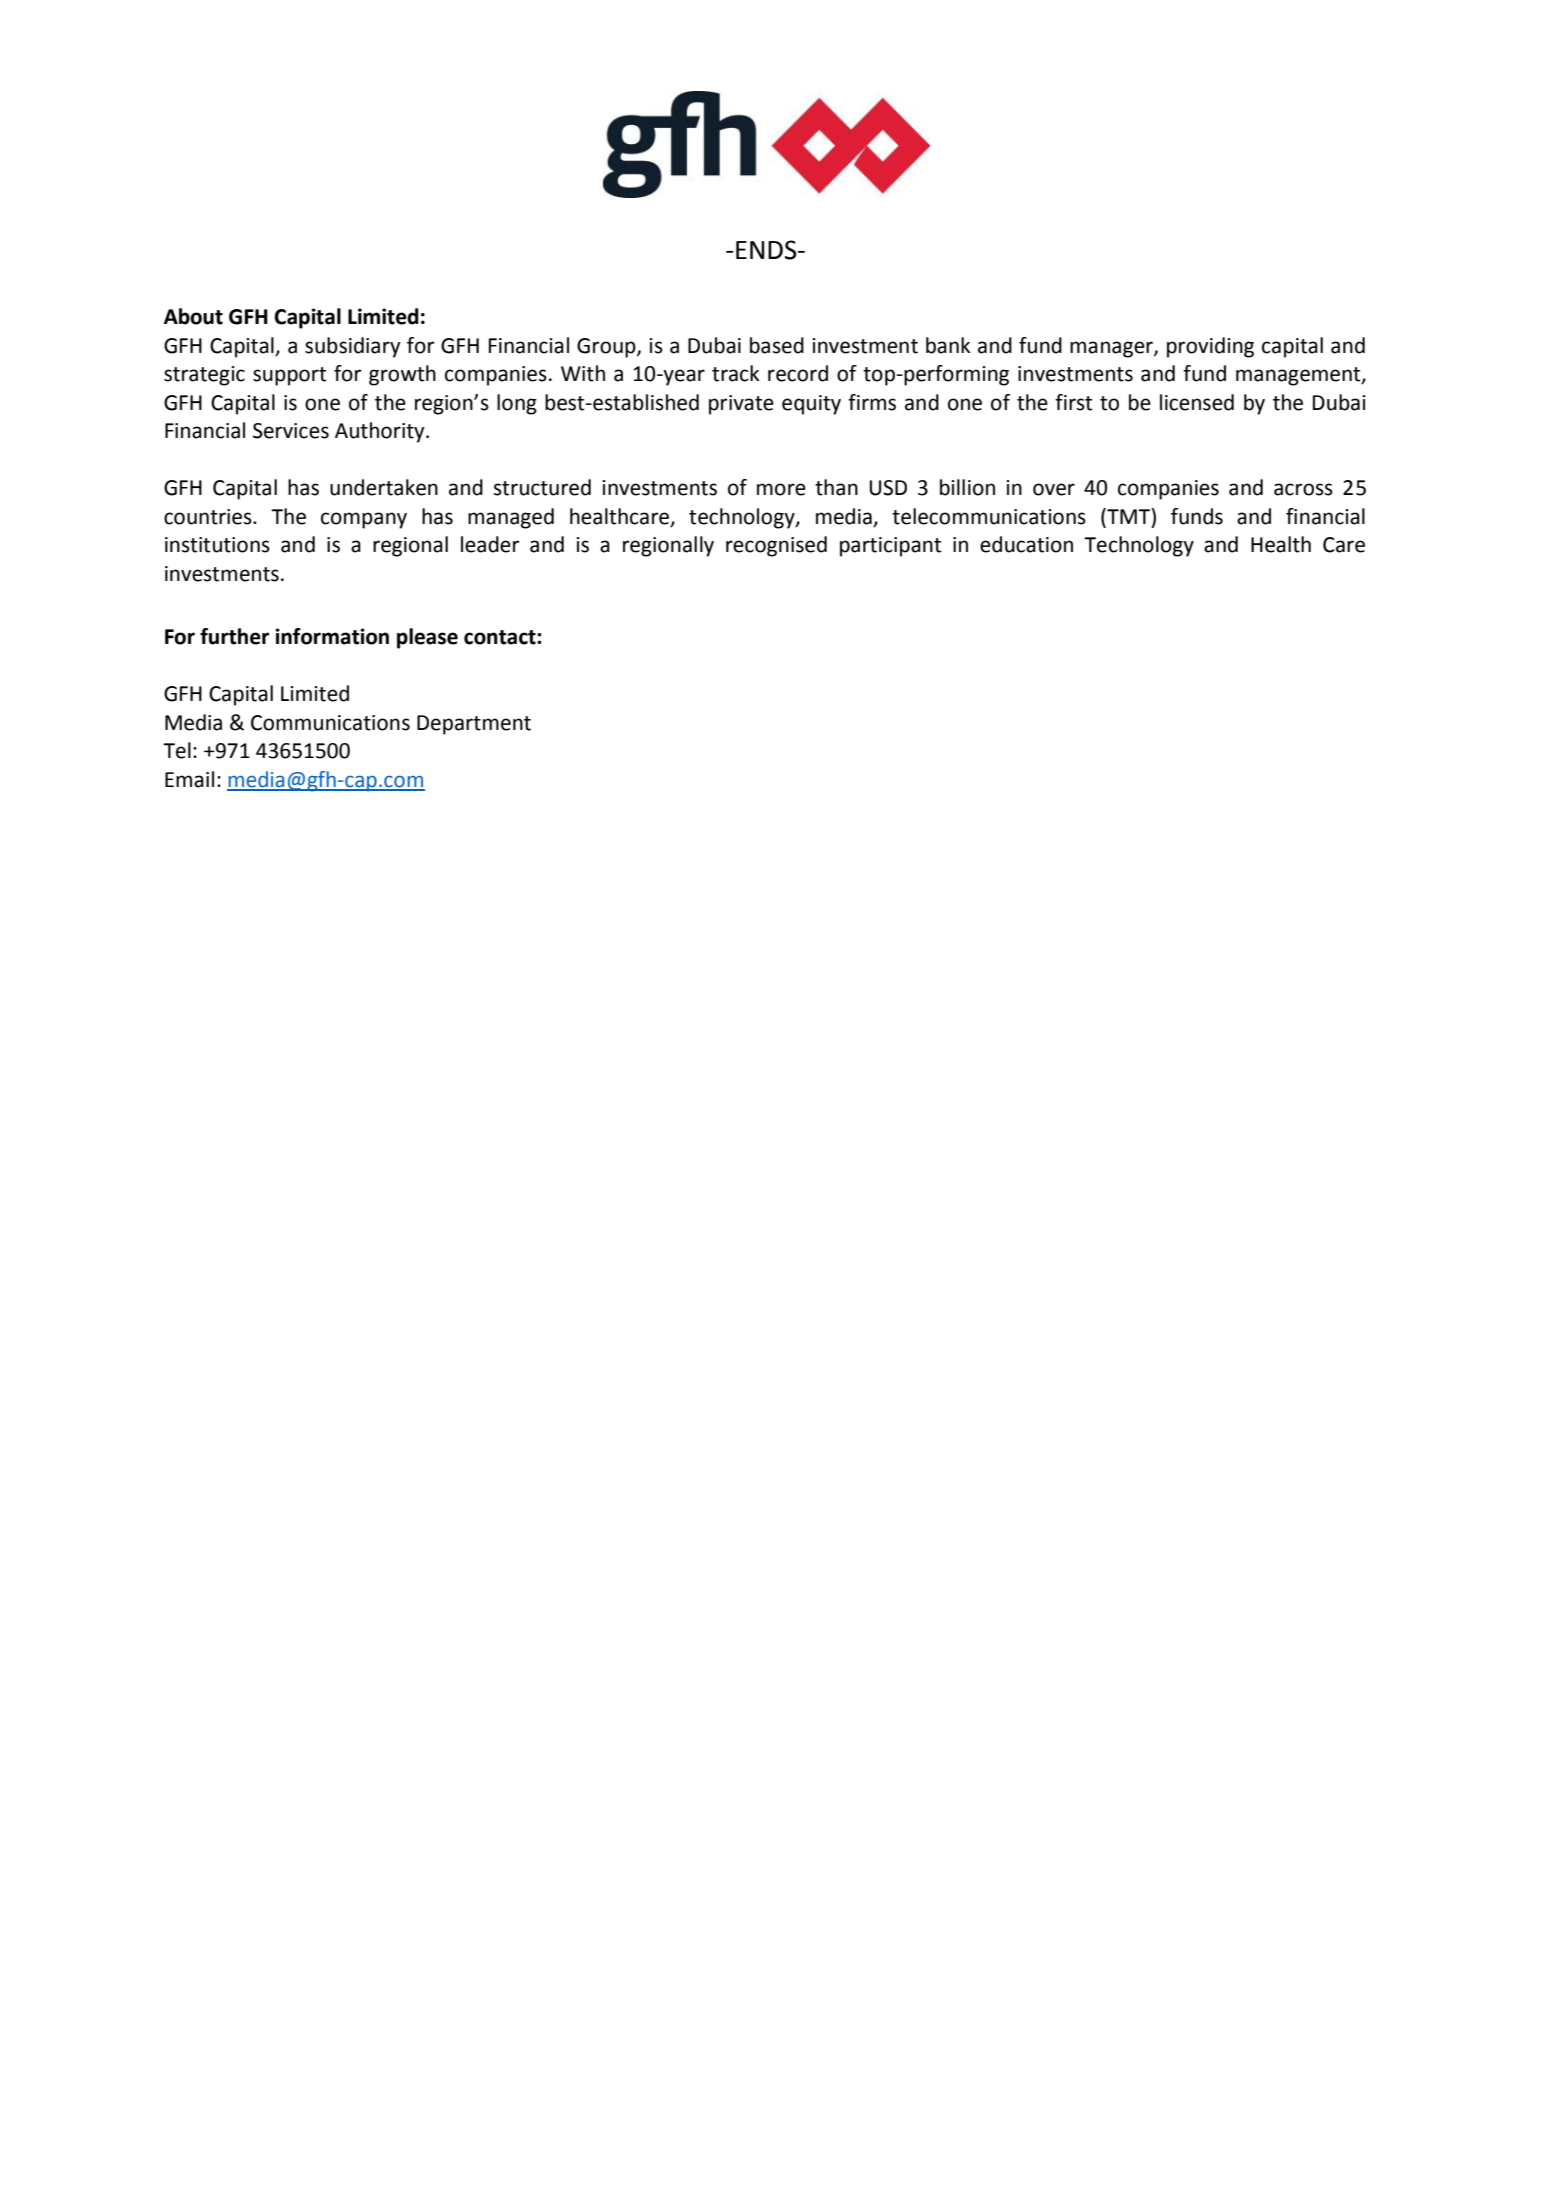 The height and width of the screenshot is (2186, 1546). I want to click on contact, so click(501, 637).
